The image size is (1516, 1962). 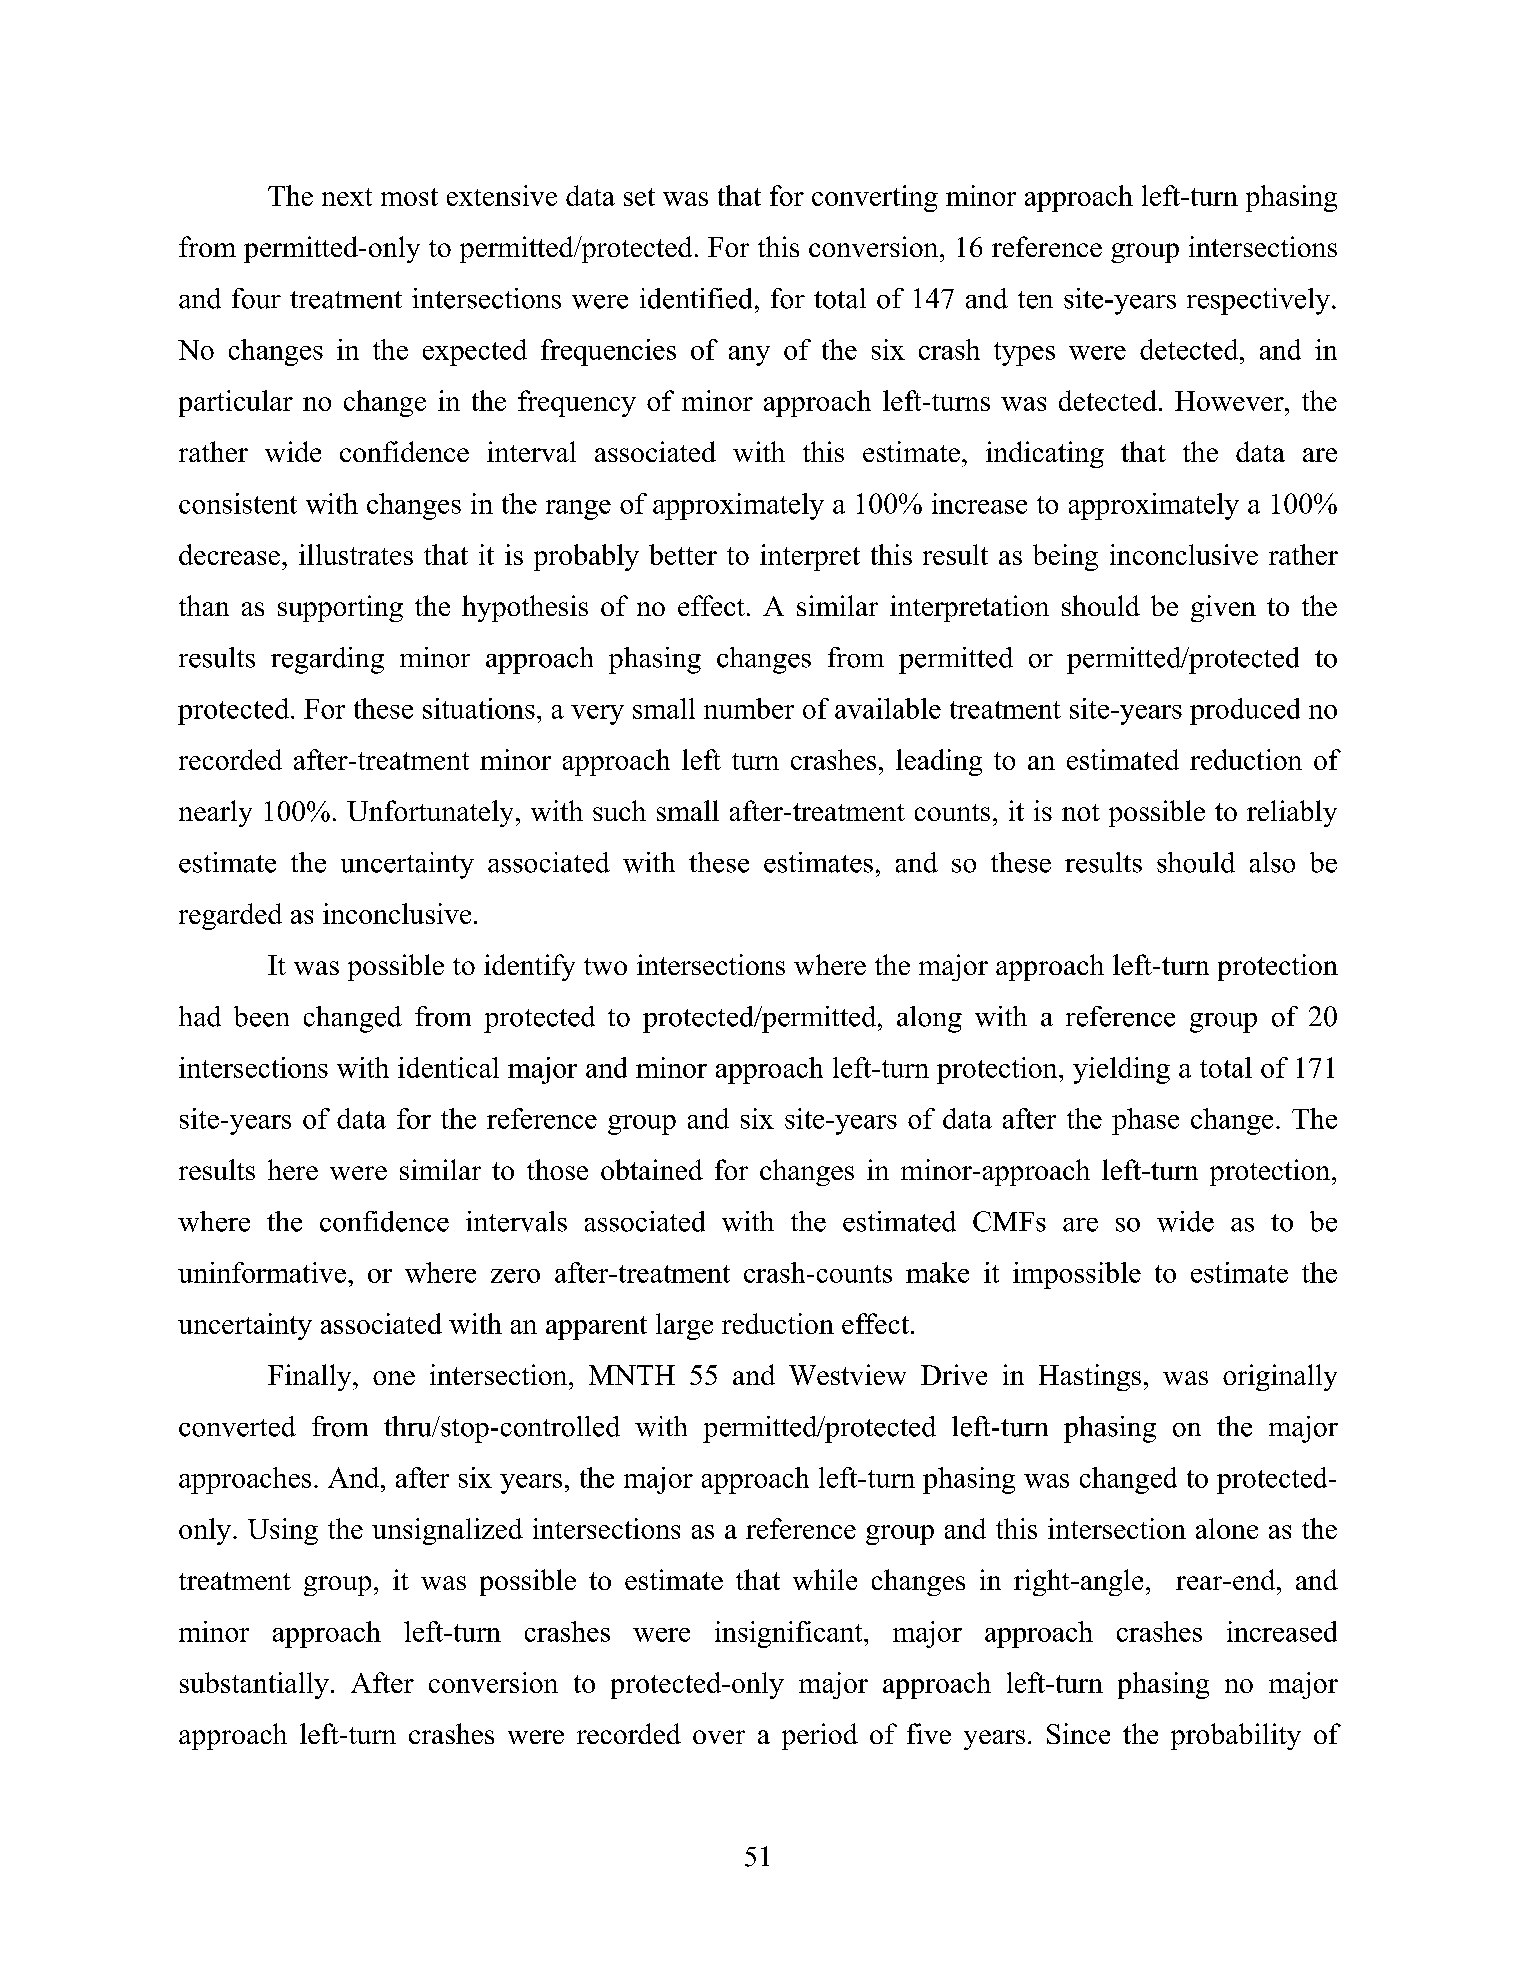 I want to click on identified, so click(x=696, y=298).
